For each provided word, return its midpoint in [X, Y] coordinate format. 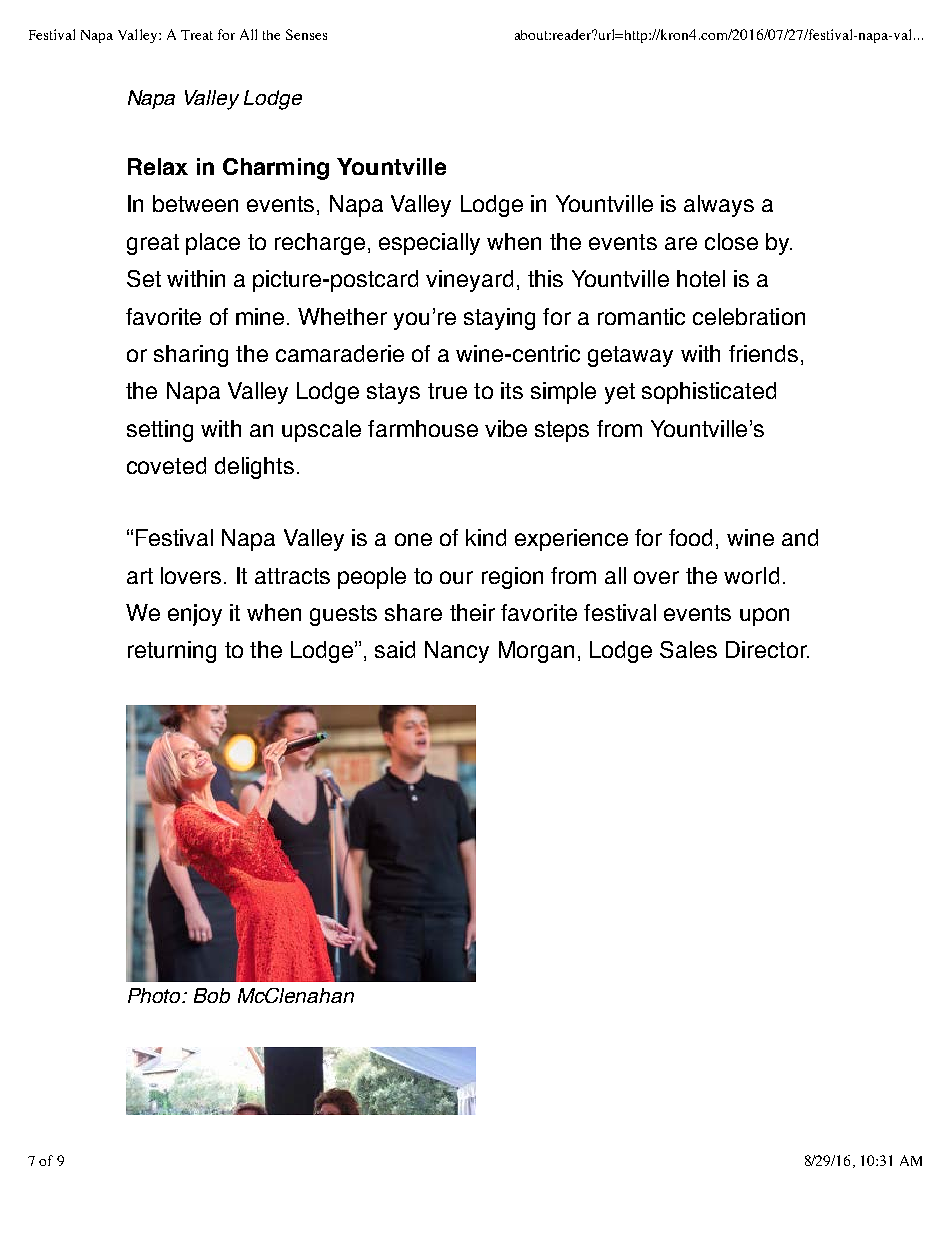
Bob [212, 995]
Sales [688, 649]
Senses [306, 34]
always [719, 206]
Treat [197, 35]
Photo [156, 995]
